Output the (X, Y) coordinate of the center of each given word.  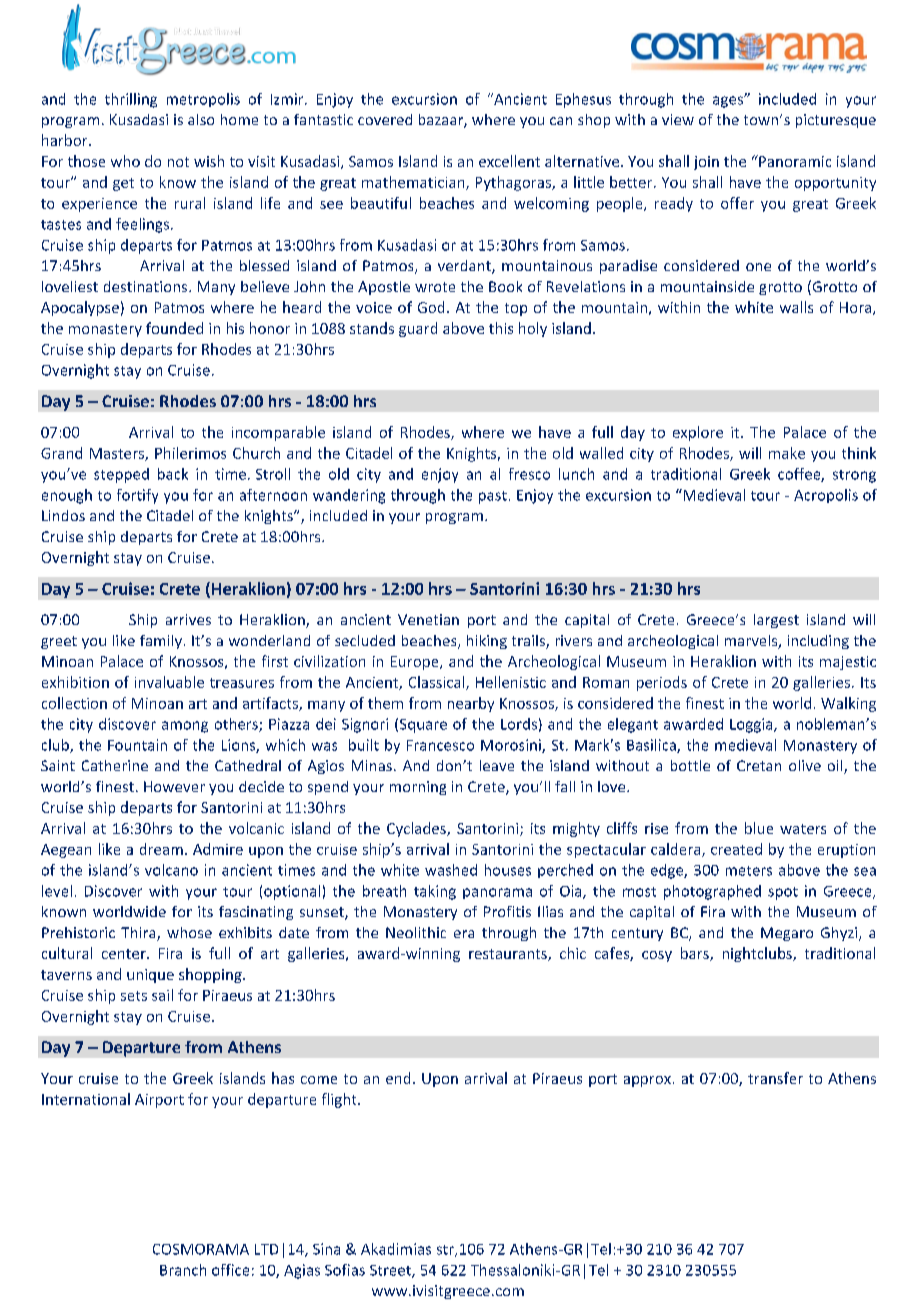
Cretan (759, 765)
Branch (183, 1270)
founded (174, 328)
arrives (188, 619)
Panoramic (794, 161)
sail (162, 995)
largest (776, 621)
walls (796, 307)
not (178, 162)
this (501, 328)
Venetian (428, 619)
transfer (775, 1078)
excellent (509, 161)
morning (418, 788)
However (174, 786)
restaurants (509, 955)
